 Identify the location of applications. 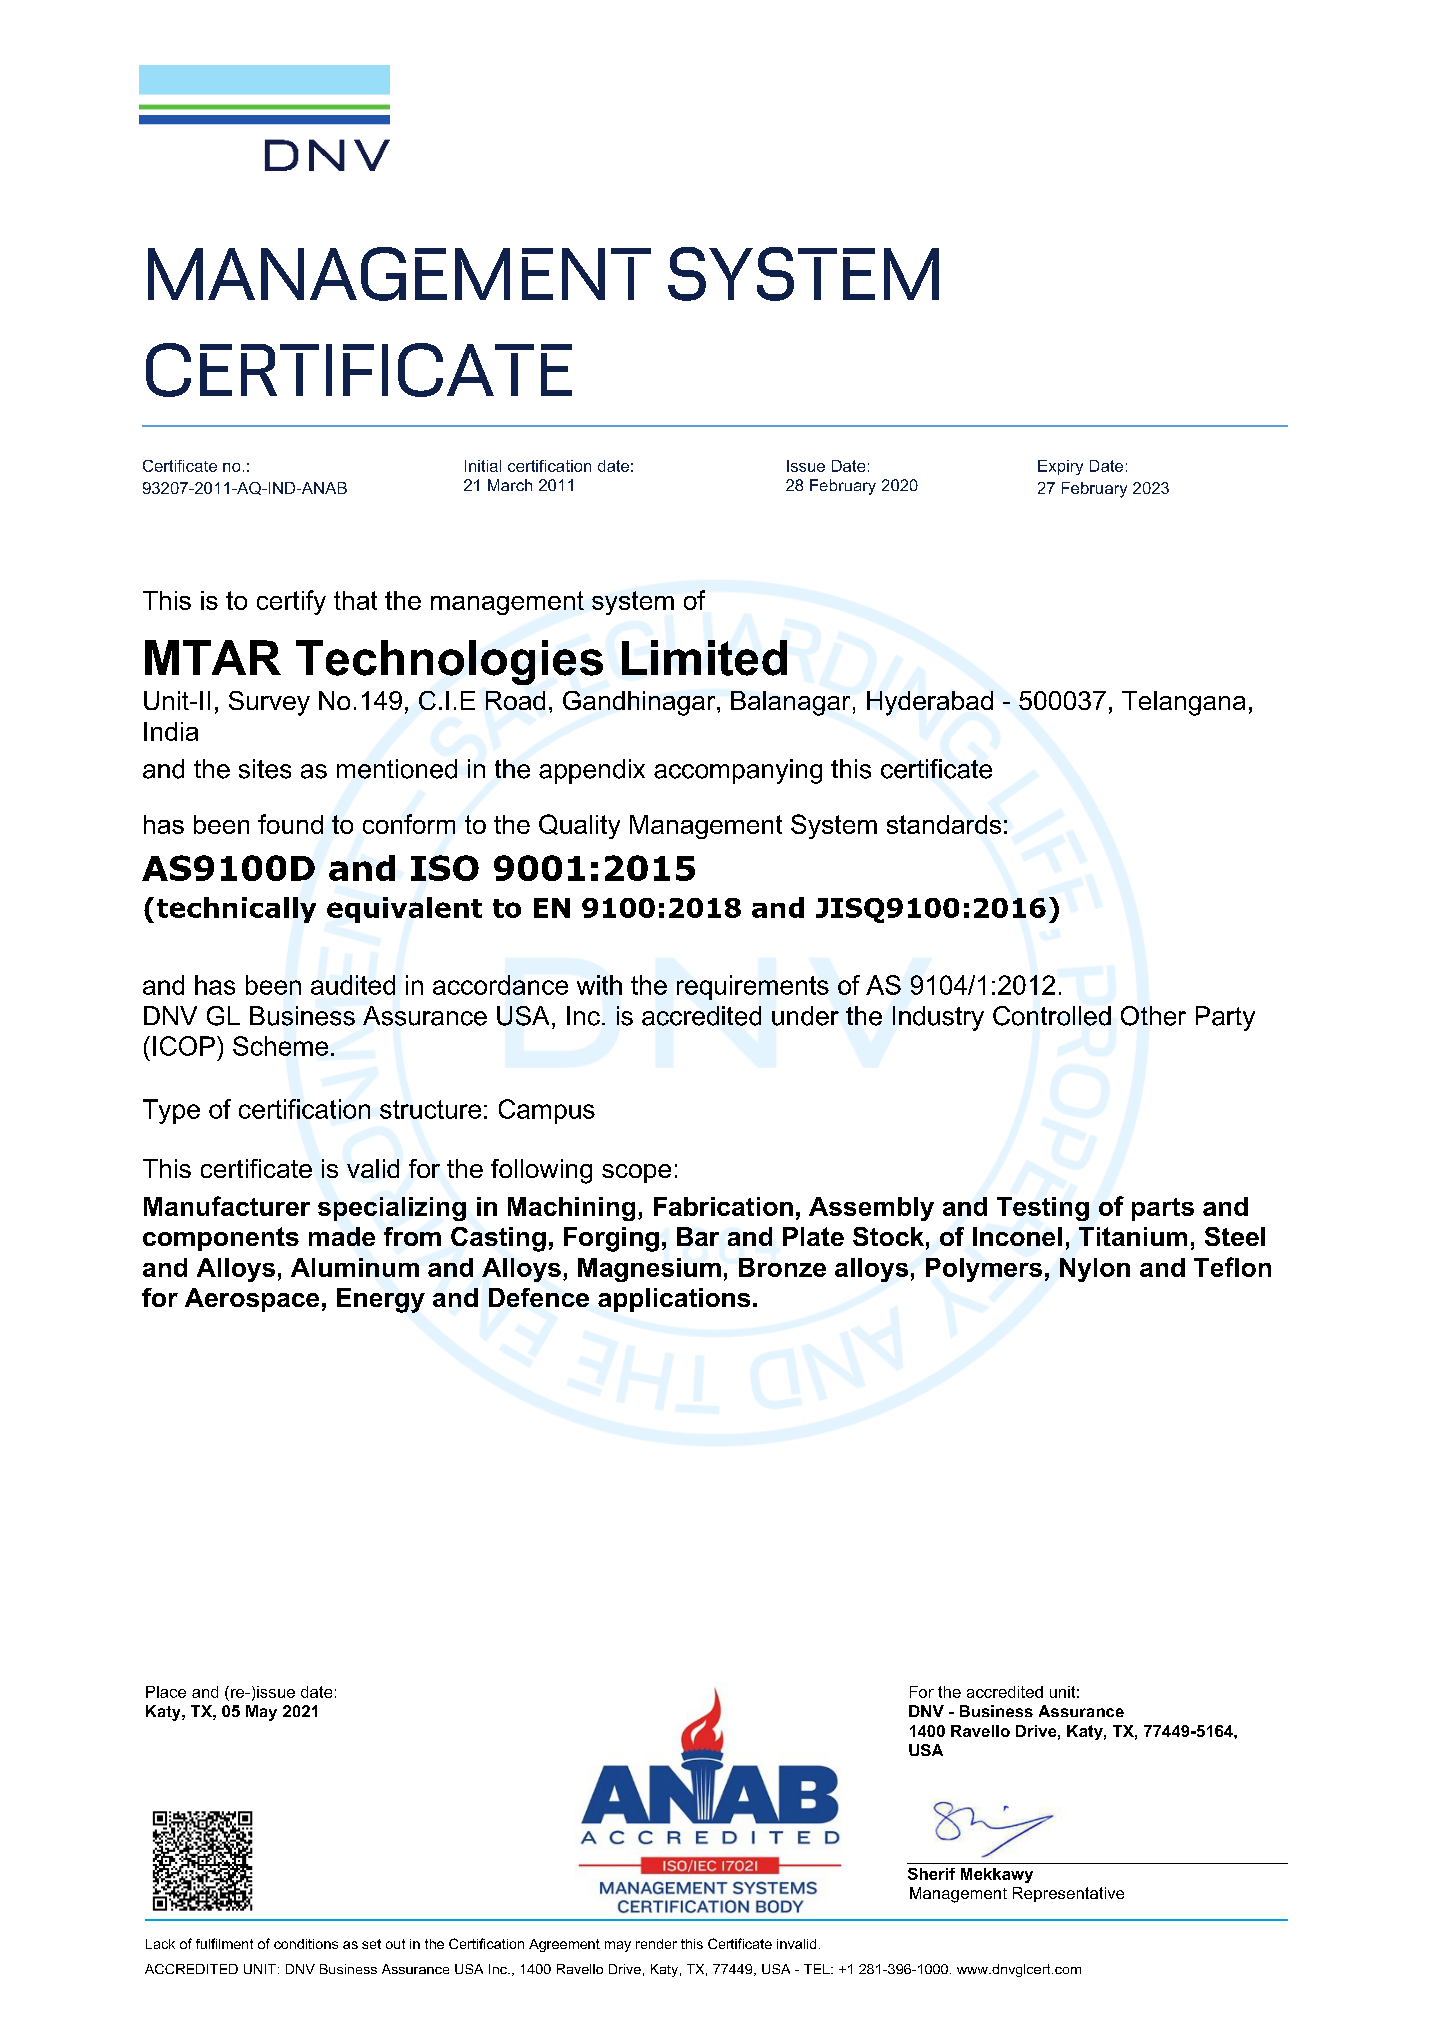
(674, 1300).
